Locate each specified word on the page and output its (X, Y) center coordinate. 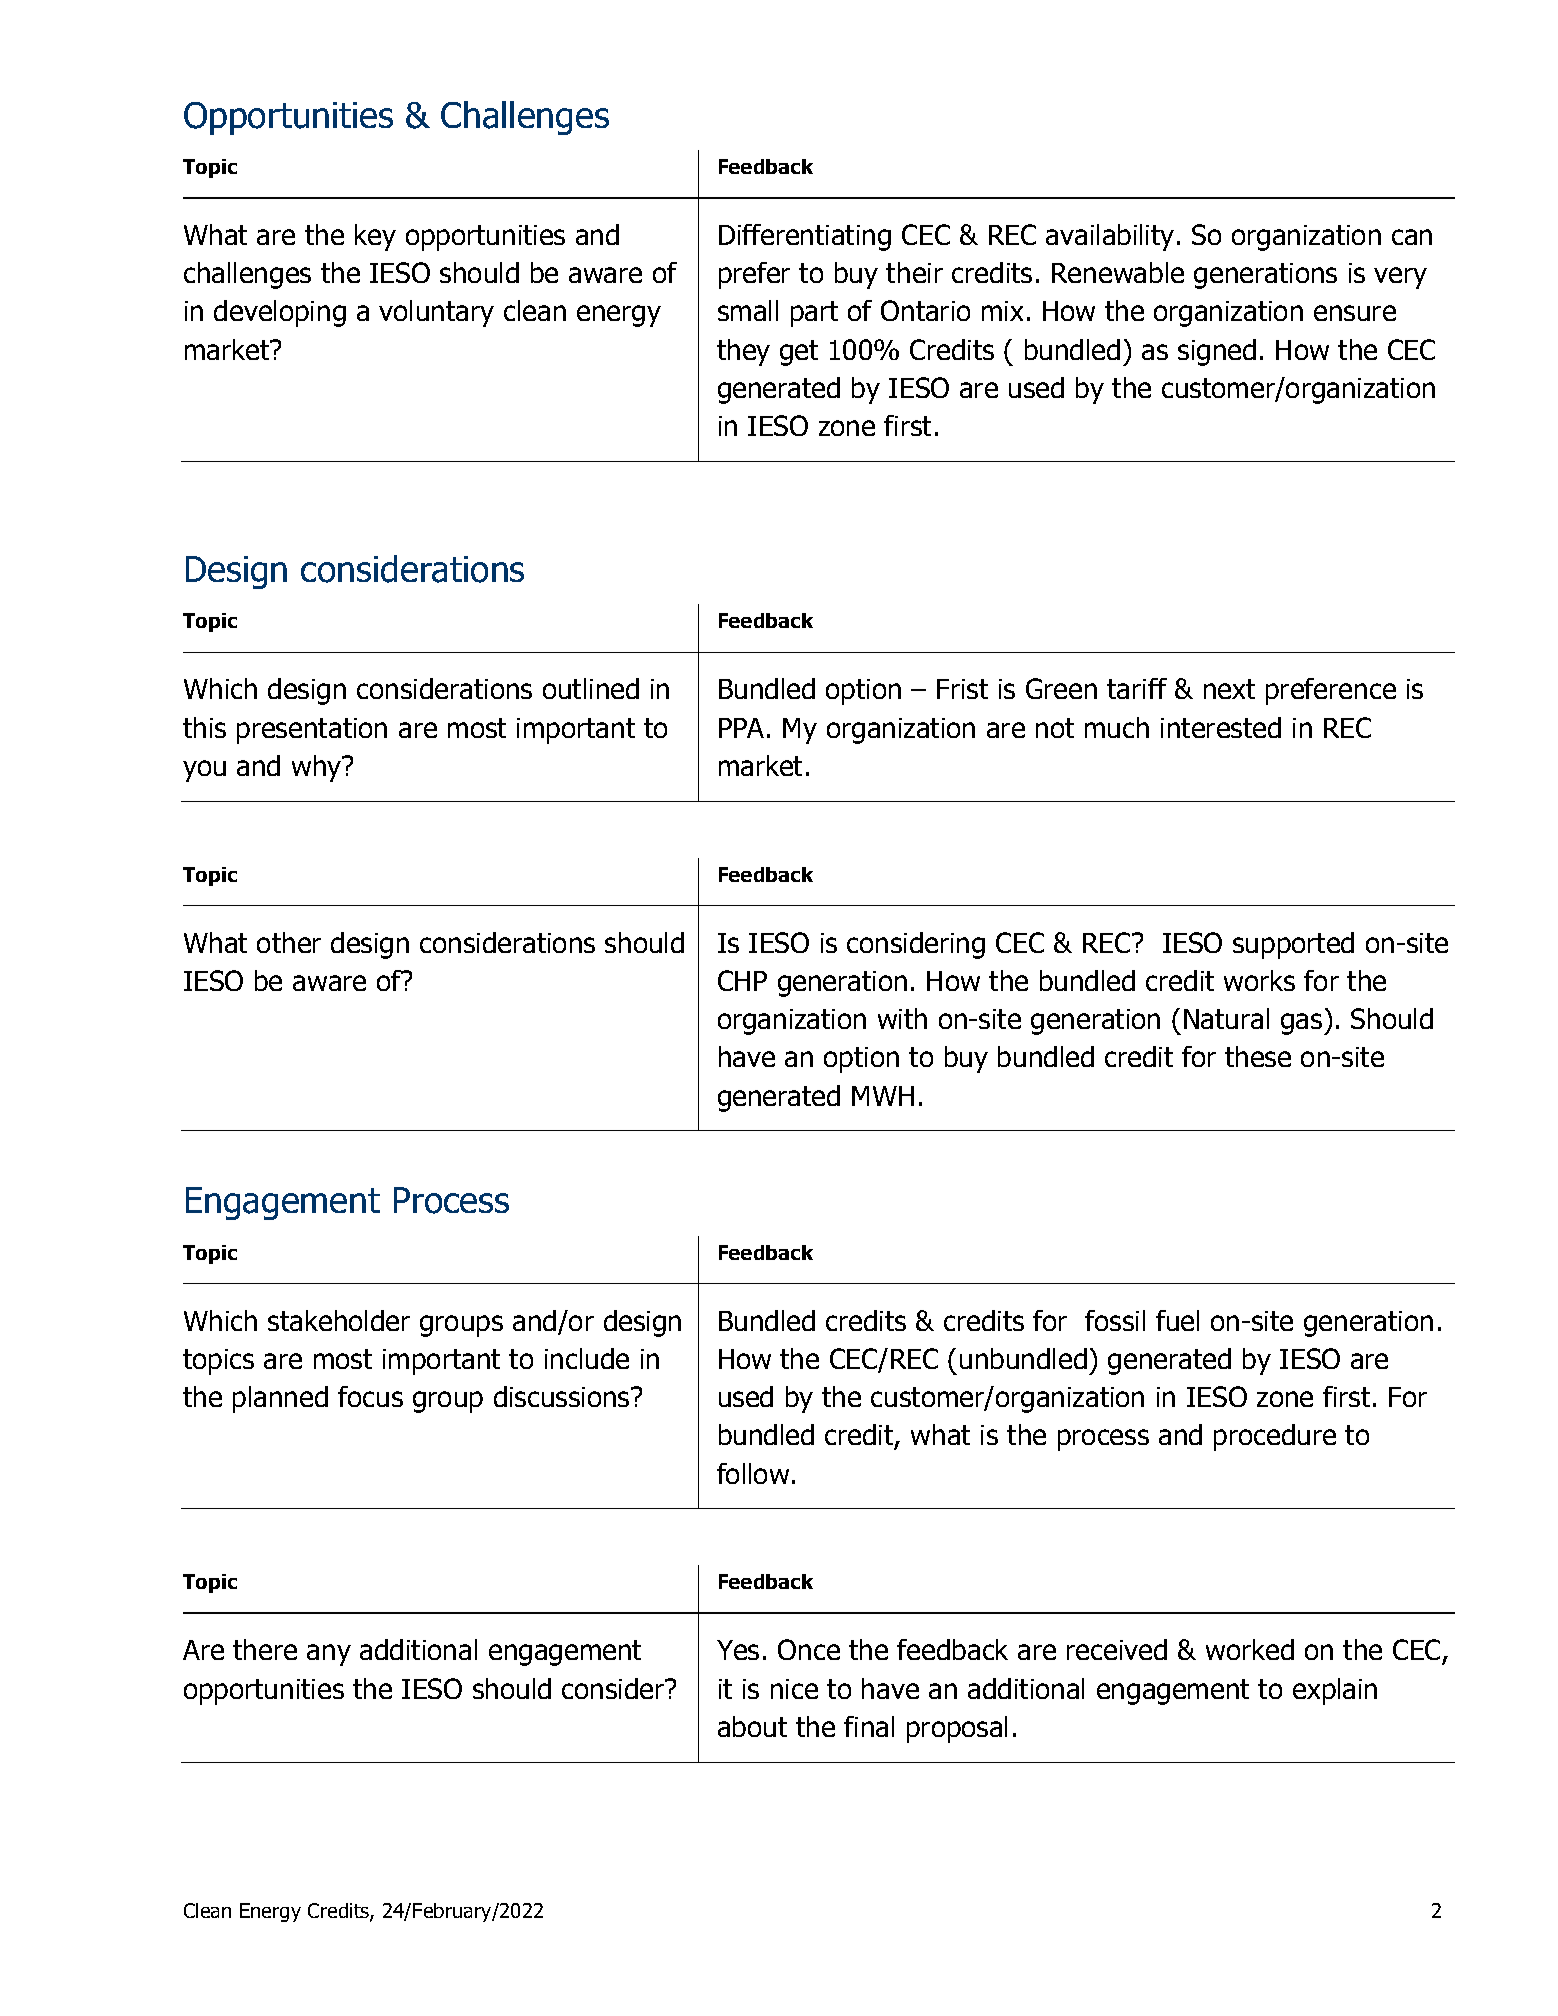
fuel (1177, 1320)
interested (1221, 727)
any (329, 1655)
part (814, 314)
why (318, 768)
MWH (883, 1096)
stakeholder (339, 1320)
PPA (741, 728)
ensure (1355, 313)
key (375, 237)
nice (794, 1689)
